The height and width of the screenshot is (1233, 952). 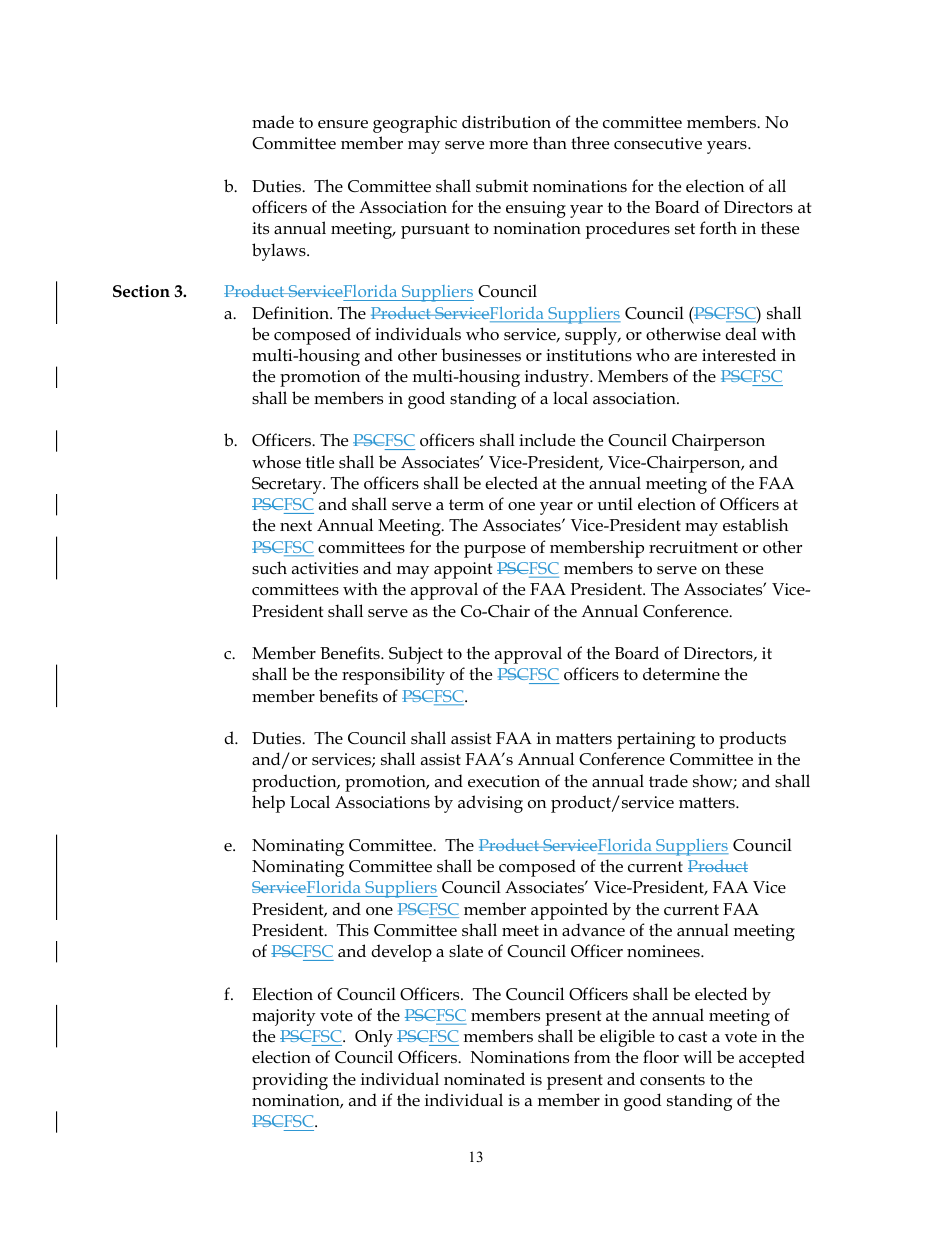 I want to click on nominated, so click(x=484, y=1078).
